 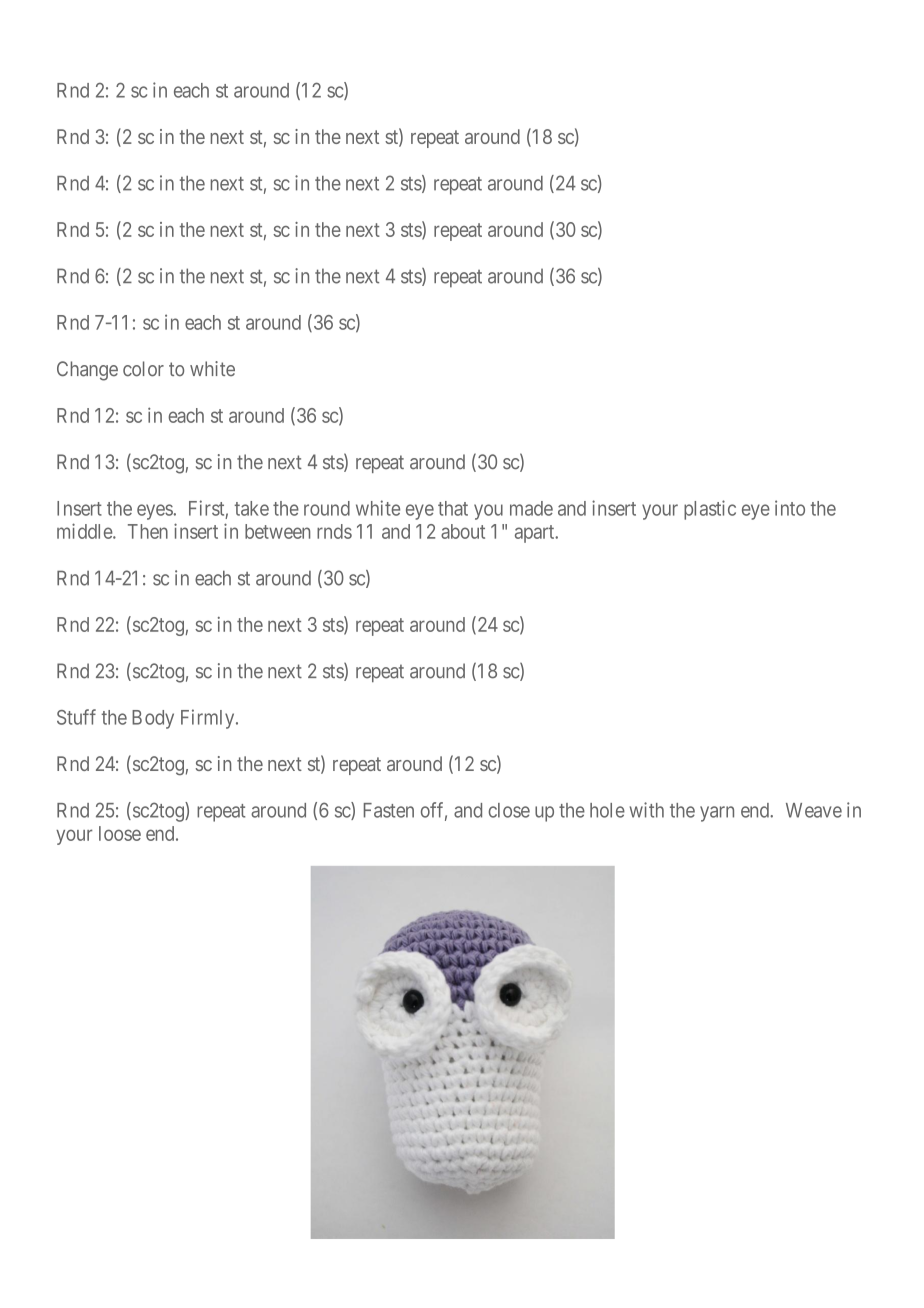 What do you see at coordinates (143, 369) in the image?
I see `color` at bounding box center [143, 369].
